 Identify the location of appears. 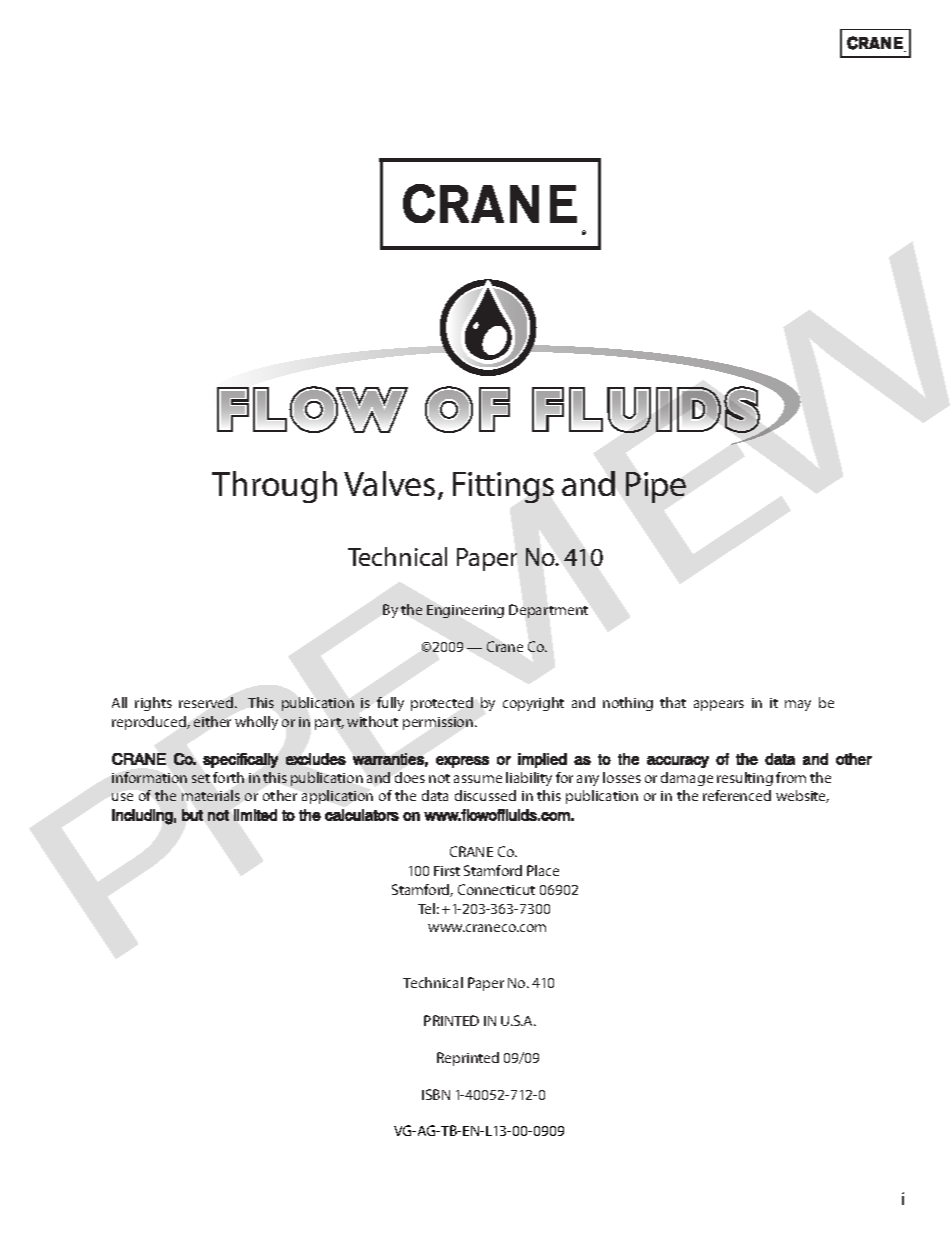
(719, 705).
